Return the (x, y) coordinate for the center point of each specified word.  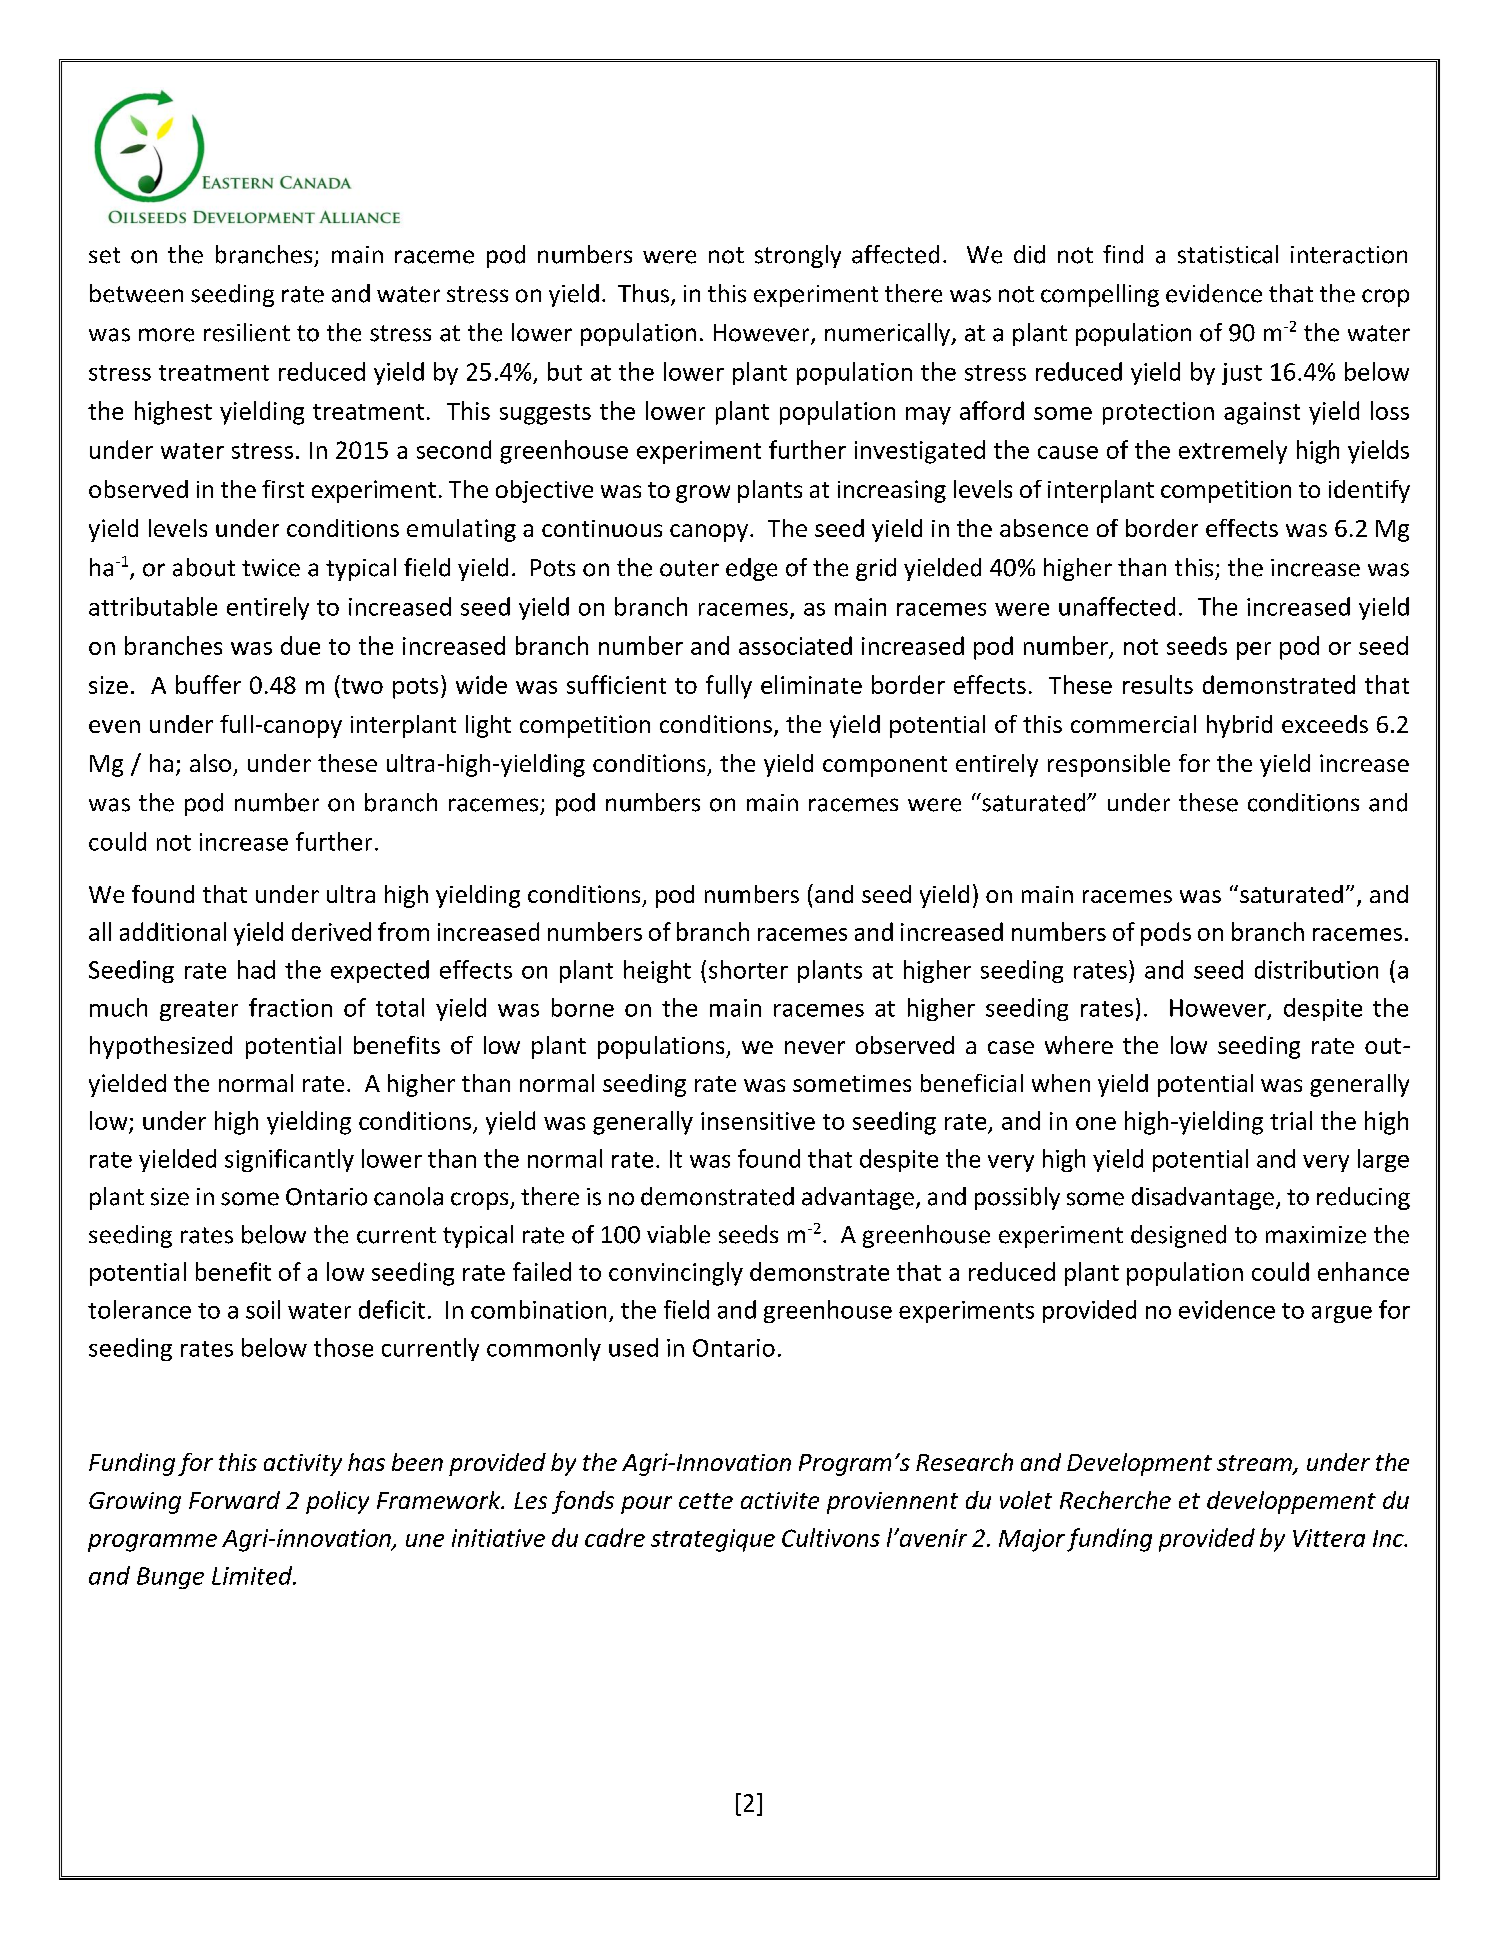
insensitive (758, 1121)
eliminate (811, 684)
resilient (247, 332)
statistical (1228, 254)
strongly (798, 256)
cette (706, 1501)
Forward (234, 1500)
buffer (208, 684)
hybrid (1239, 726)
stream (1255, 1464)
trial (1291, 1120)
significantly (289, 1160)
